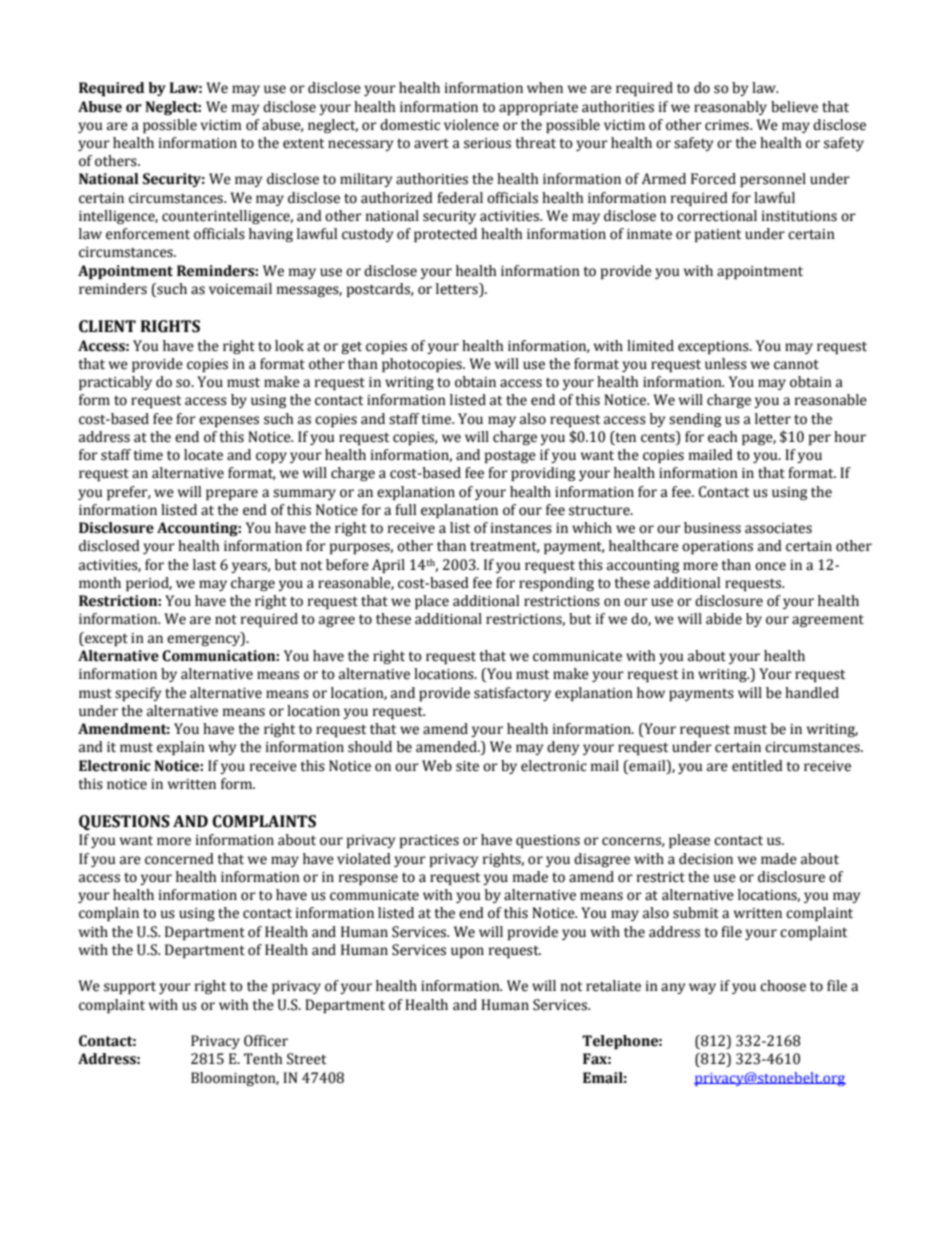 This image has width=952, height=1233. I want to click on upon, so click(467, 952).
